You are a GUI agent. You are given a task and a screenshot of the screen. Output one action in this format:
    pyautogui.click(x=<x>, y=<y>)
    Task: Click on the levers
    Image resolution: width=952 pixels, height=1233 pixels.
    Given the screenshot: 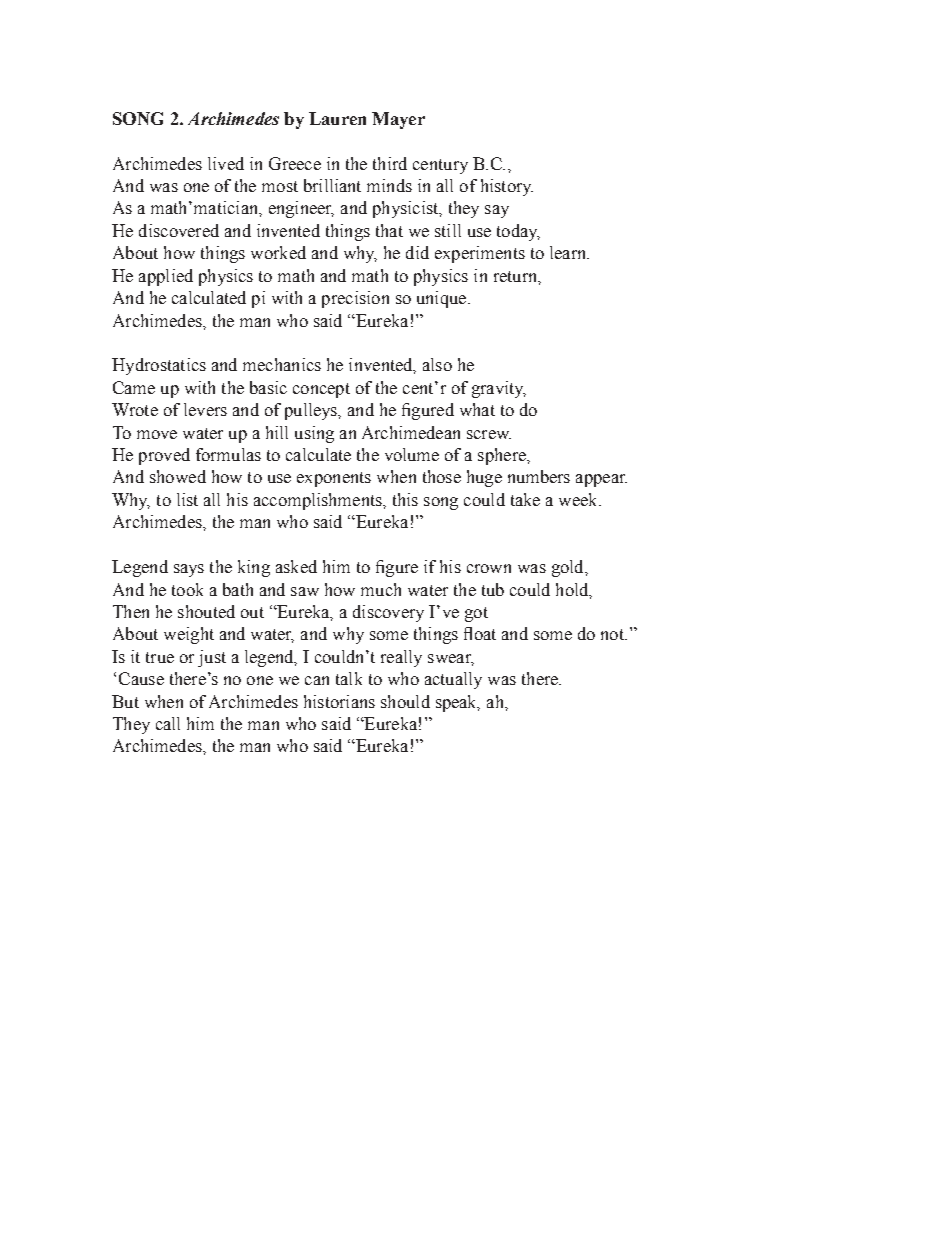 What is the action you would take?
    pyautogui.click(x=205, y=409)
